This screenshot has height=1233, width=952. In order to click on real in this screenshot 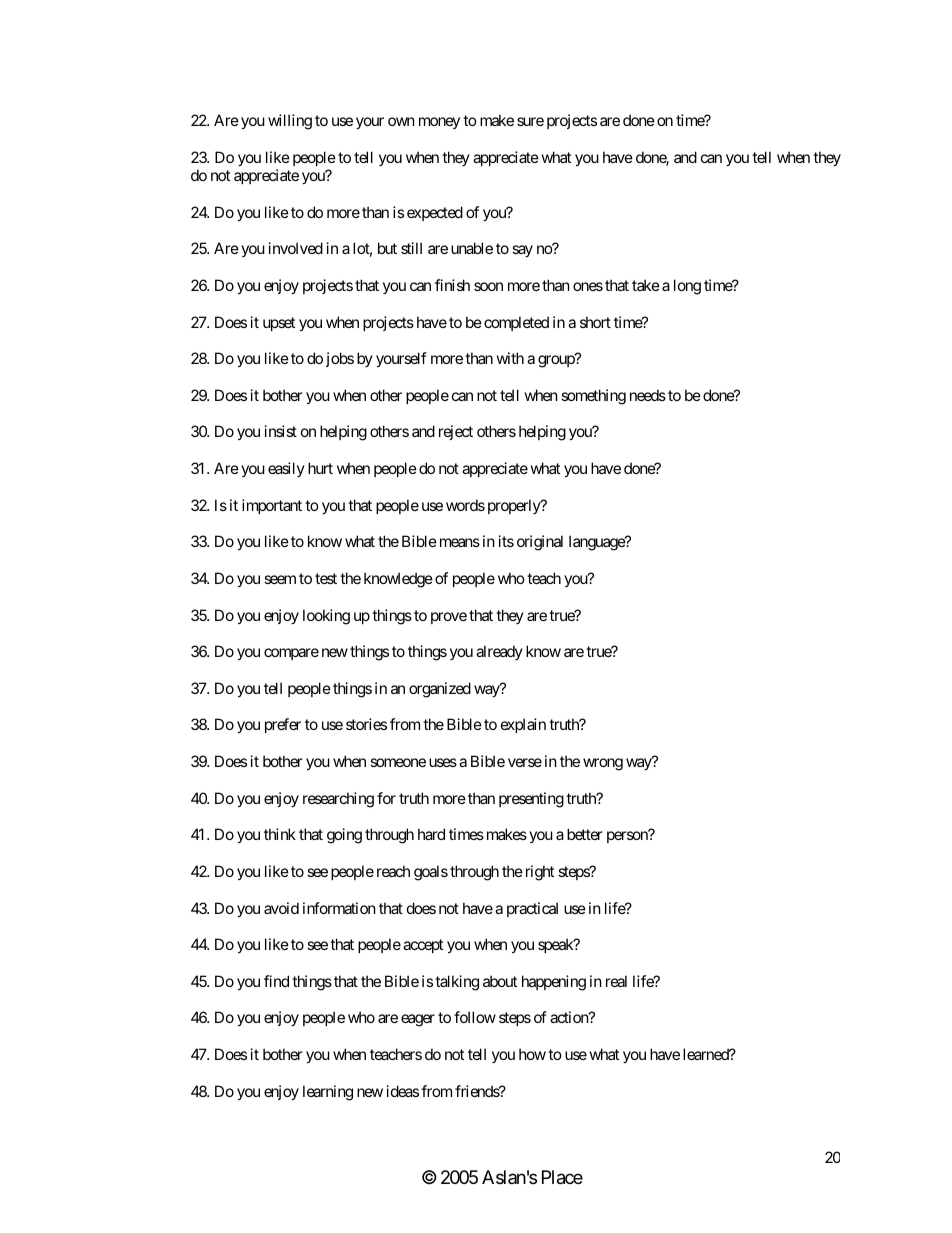, I will do `click(616, 981)`.
